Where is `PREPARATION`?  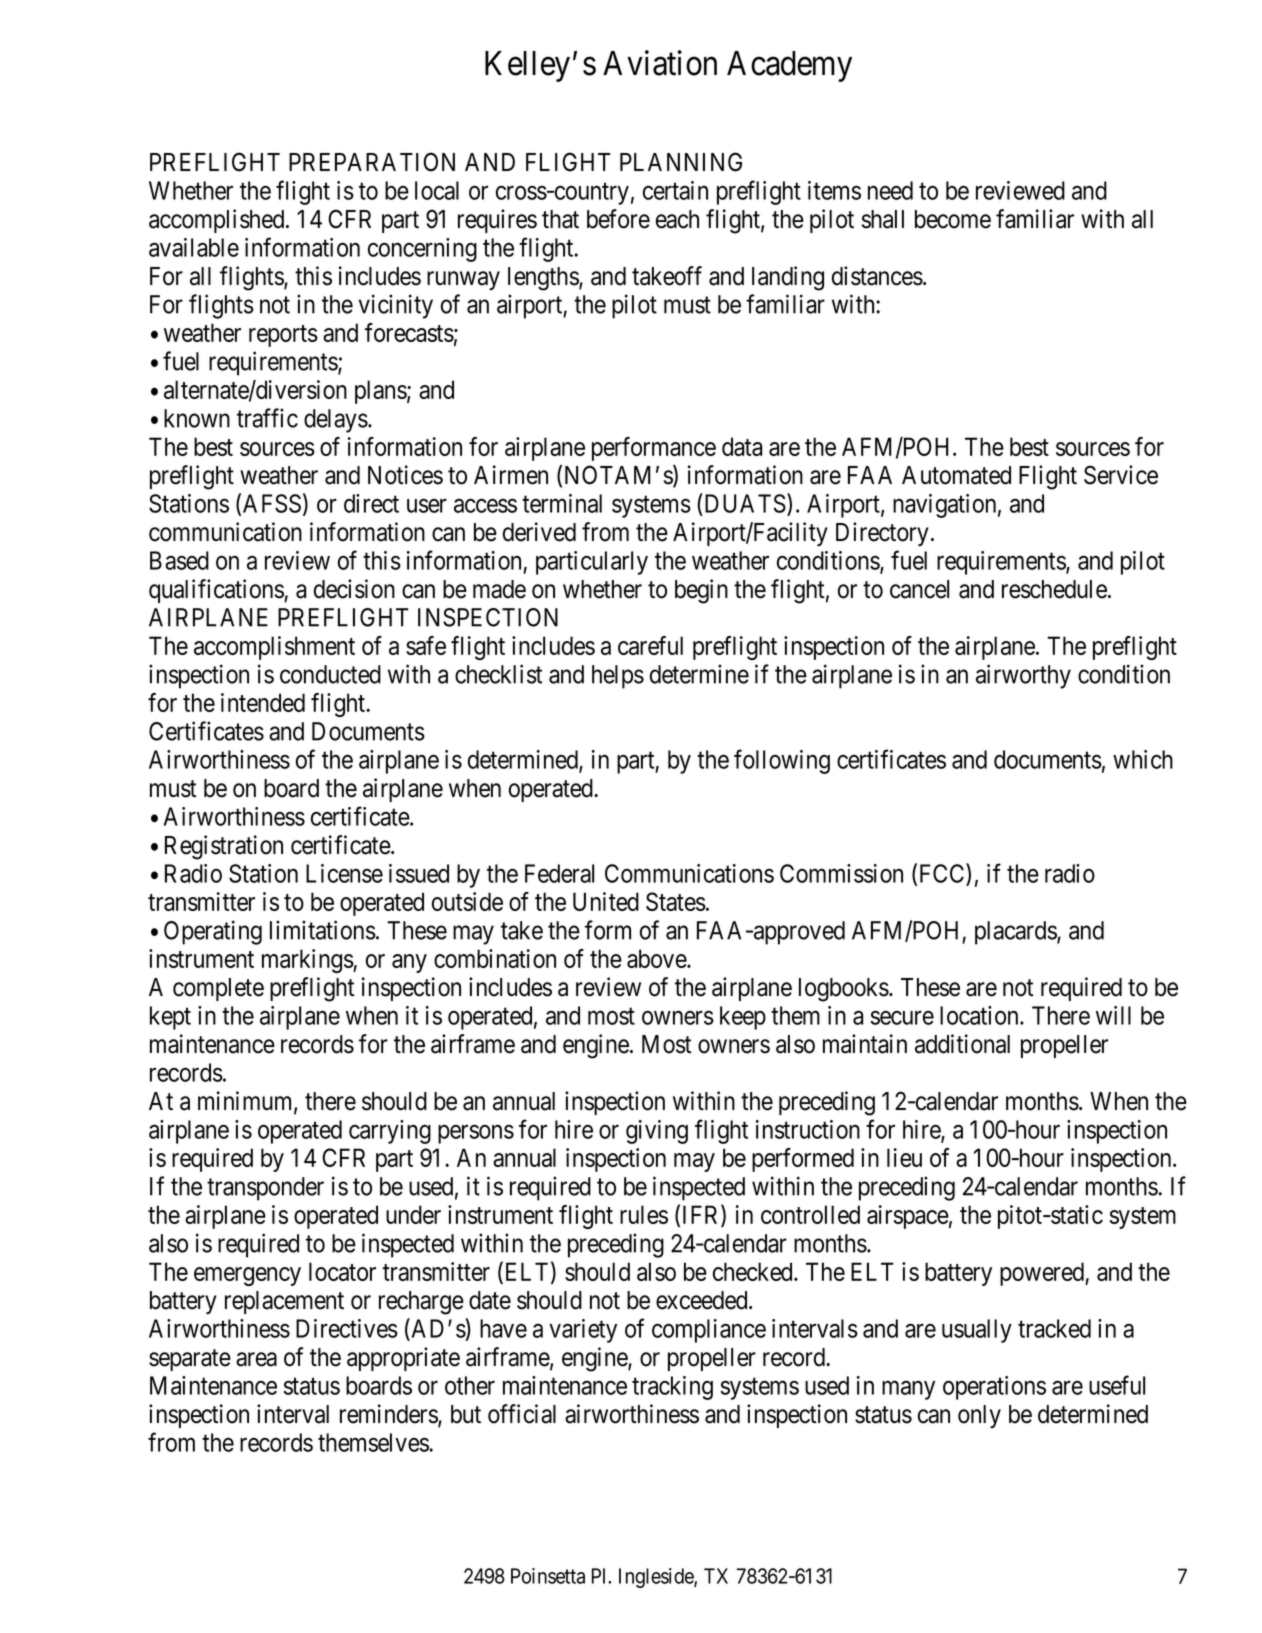 PREPARATION is located at coordinates (372, 162).
